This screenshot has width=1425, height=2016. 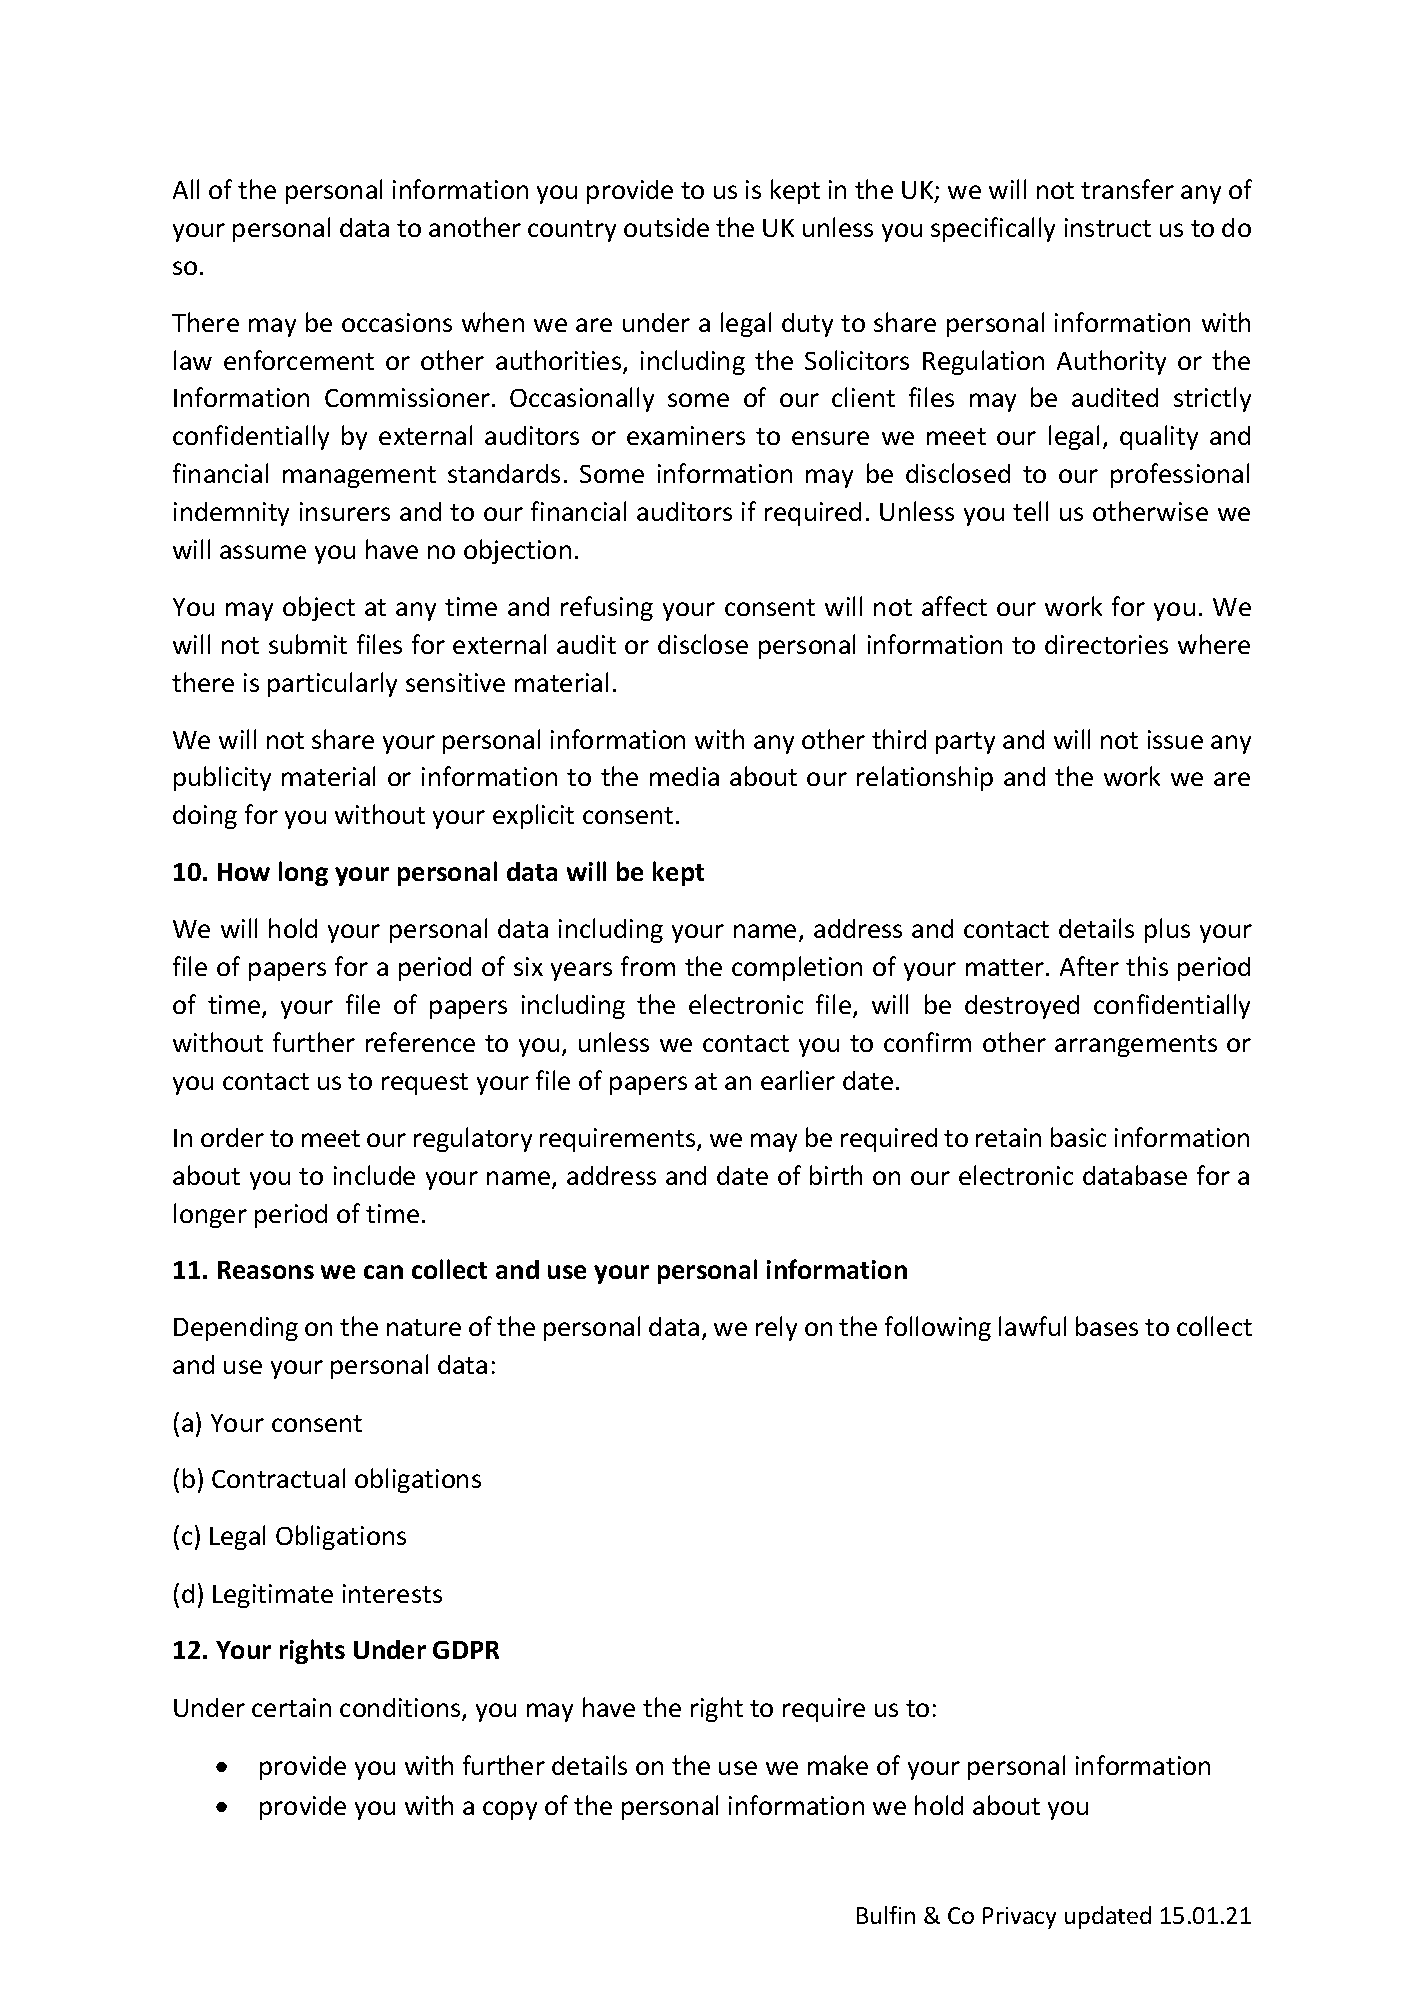 I want to click on directories, so click(x=1106, y=644).
